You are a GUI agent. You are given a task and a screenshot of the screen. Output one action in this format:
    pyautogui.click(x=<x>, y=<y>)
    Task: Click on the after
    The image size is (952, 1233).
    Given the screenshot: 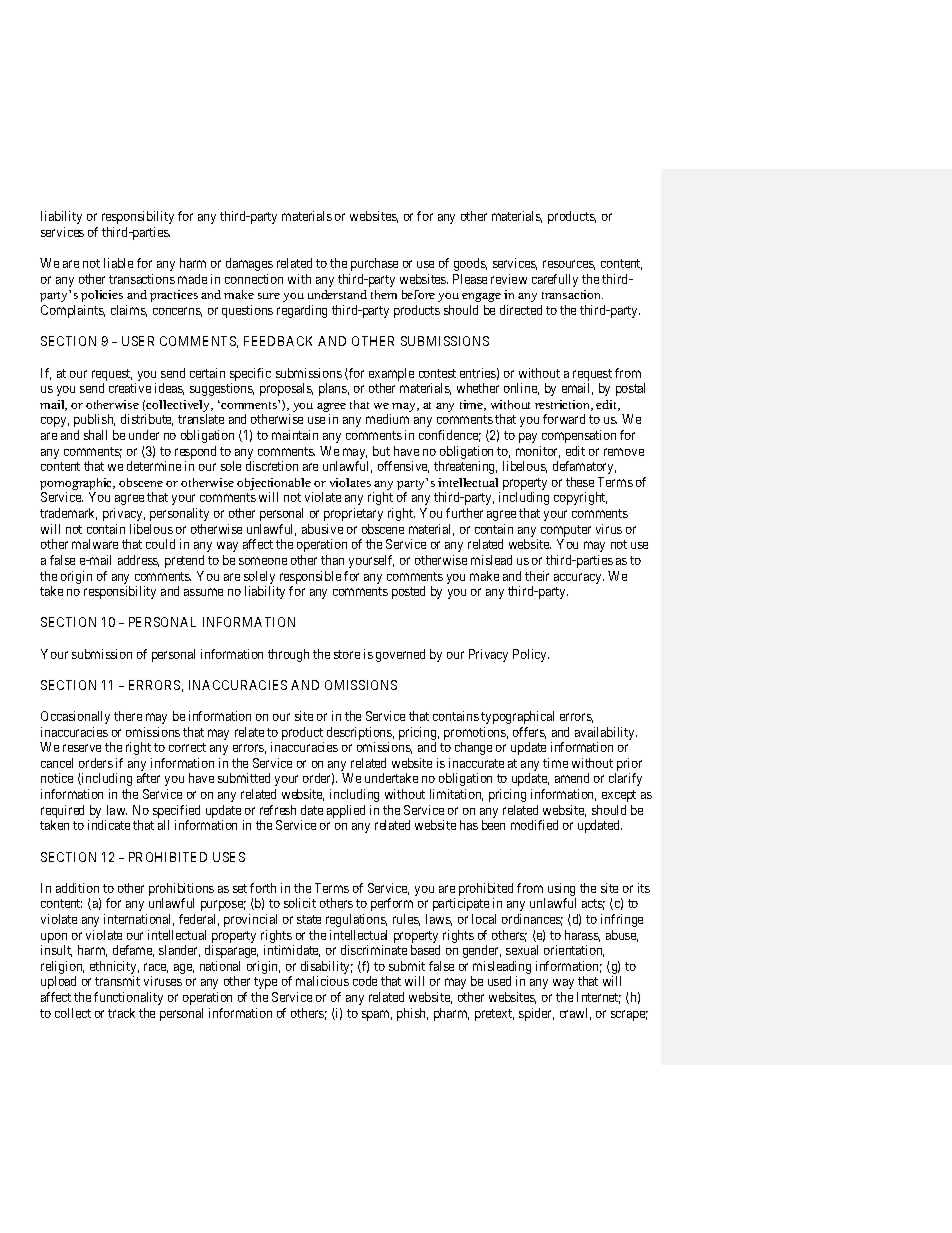 What is the action you would take?
    pyautogui.click(x=148, y=778)
